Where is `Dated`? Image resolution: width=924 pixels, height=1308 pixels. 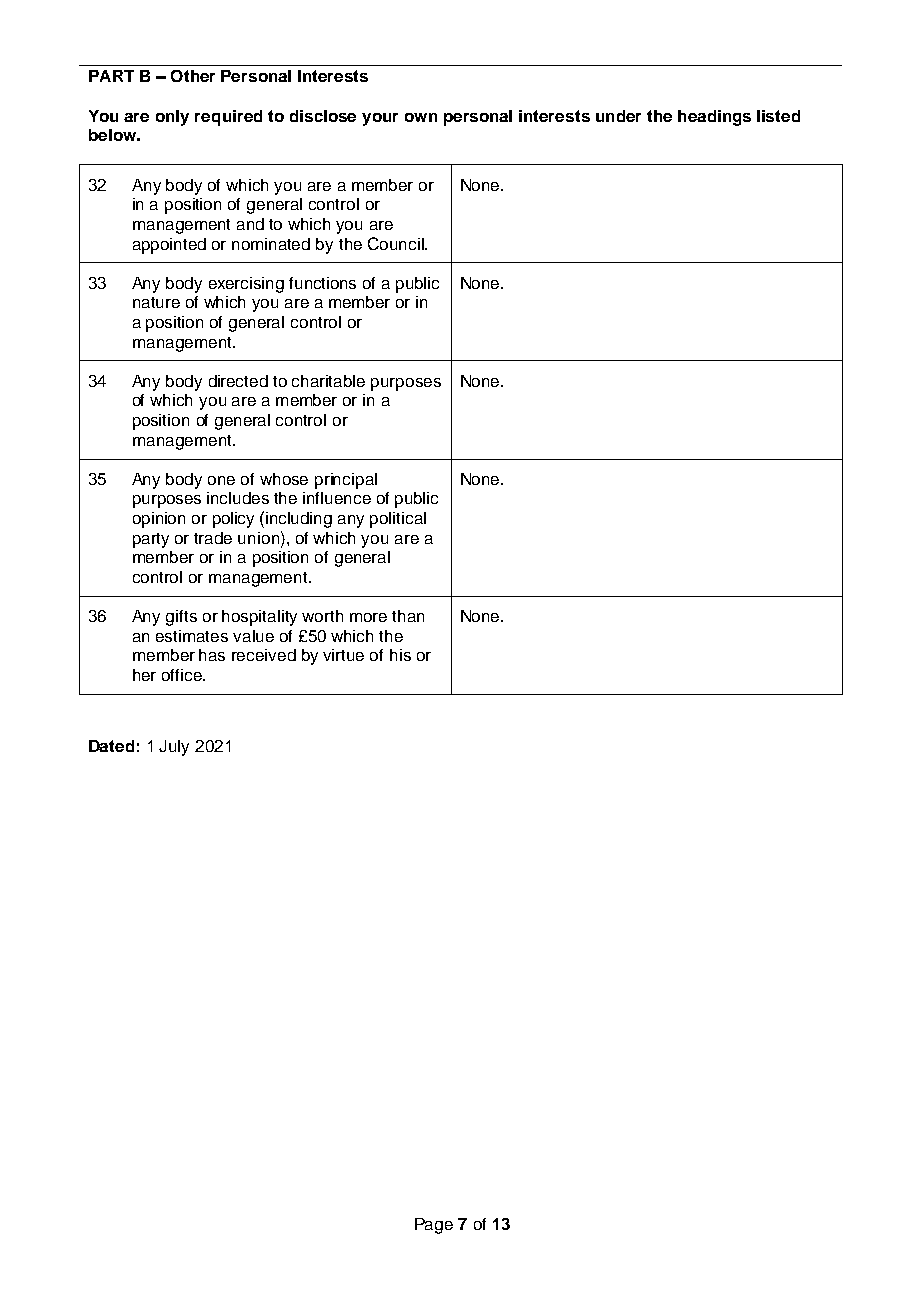 Dated is located at coordinates (111, 746).
